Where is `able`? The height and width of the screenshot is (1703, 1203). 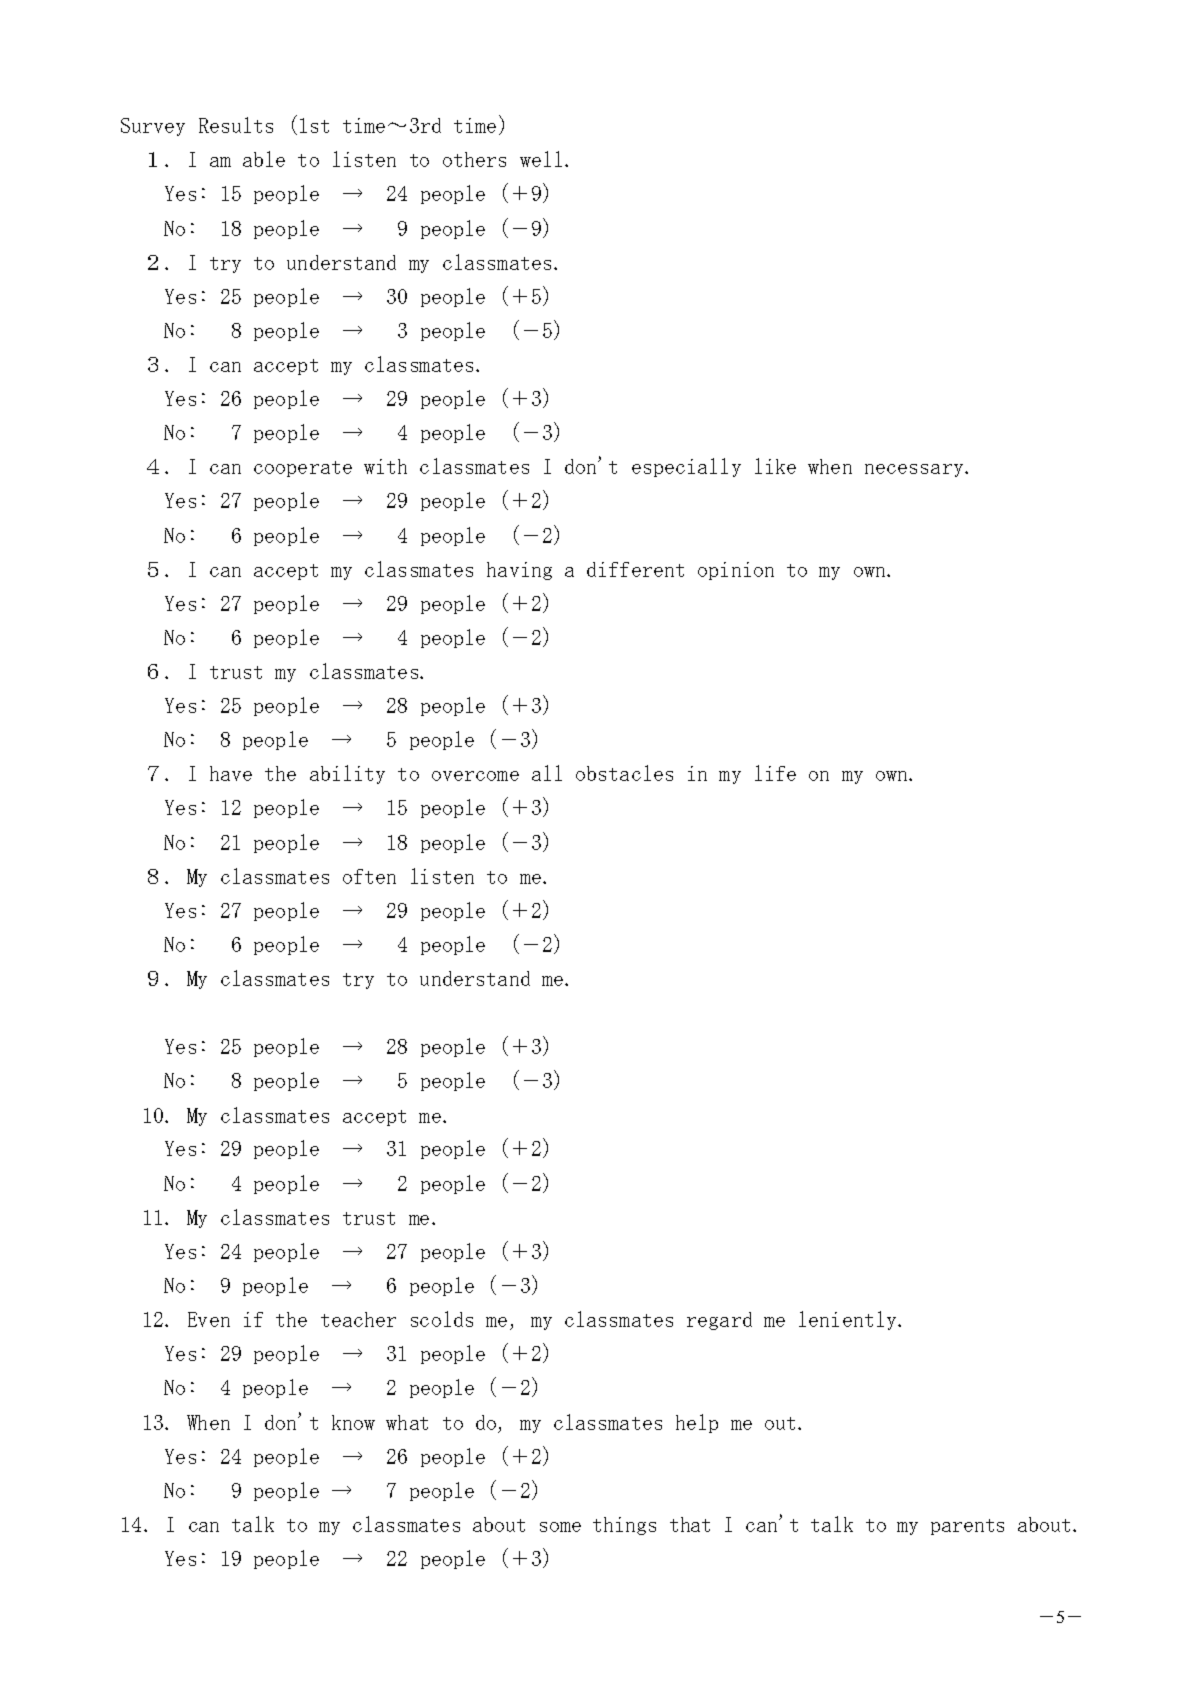 able is located at coordinates (264, 159).
